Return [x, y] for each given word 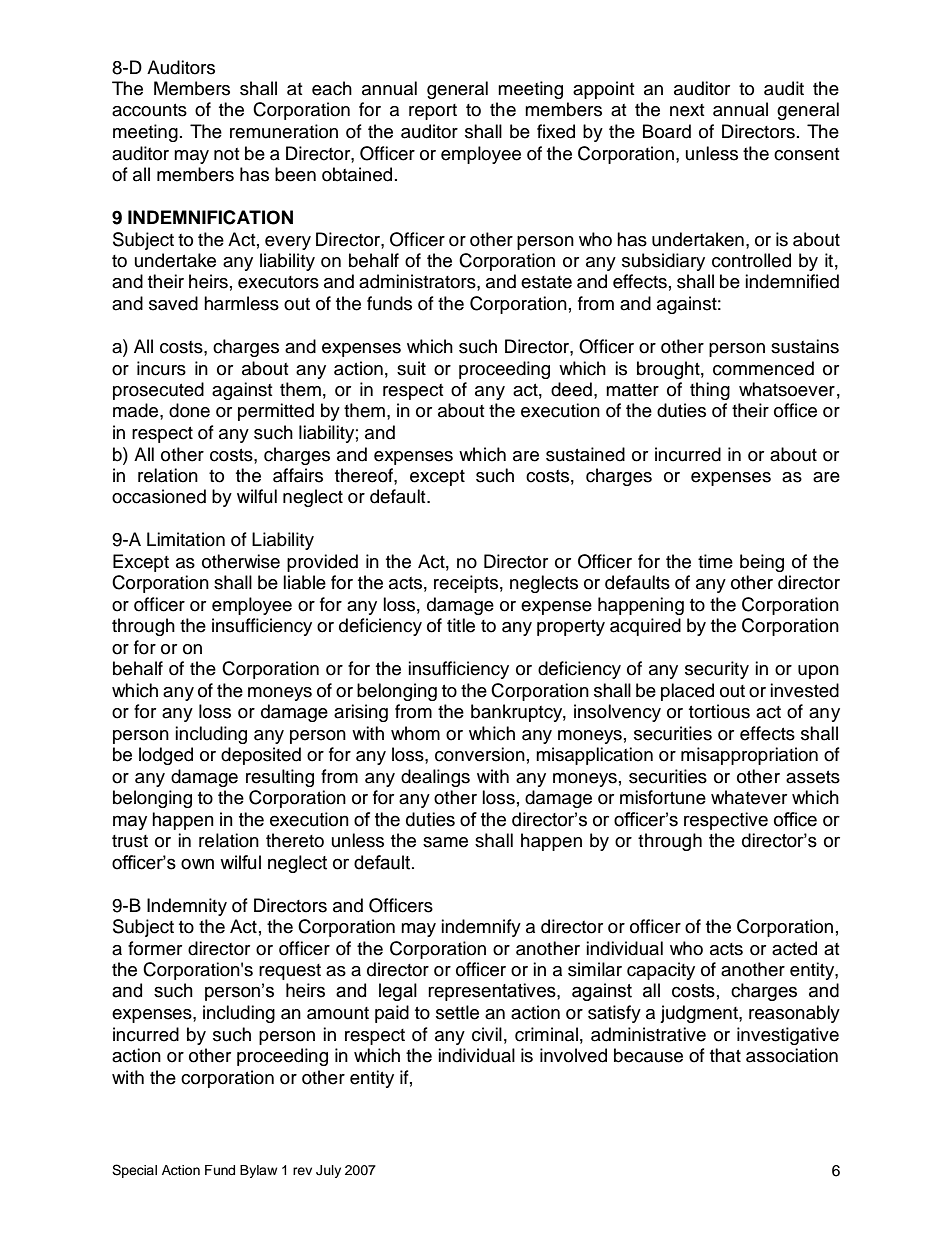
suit [411, 368]
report [433, 112]
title [461, 625]
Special [134, 1171]
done [189, 410]
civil [487, 1034]
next [687, 110]
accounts [149, 110]
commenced [763, 368]
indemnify [481, 928]
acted [794, 948]
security [717, 670]
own [197, 864]
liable [304, 582]
